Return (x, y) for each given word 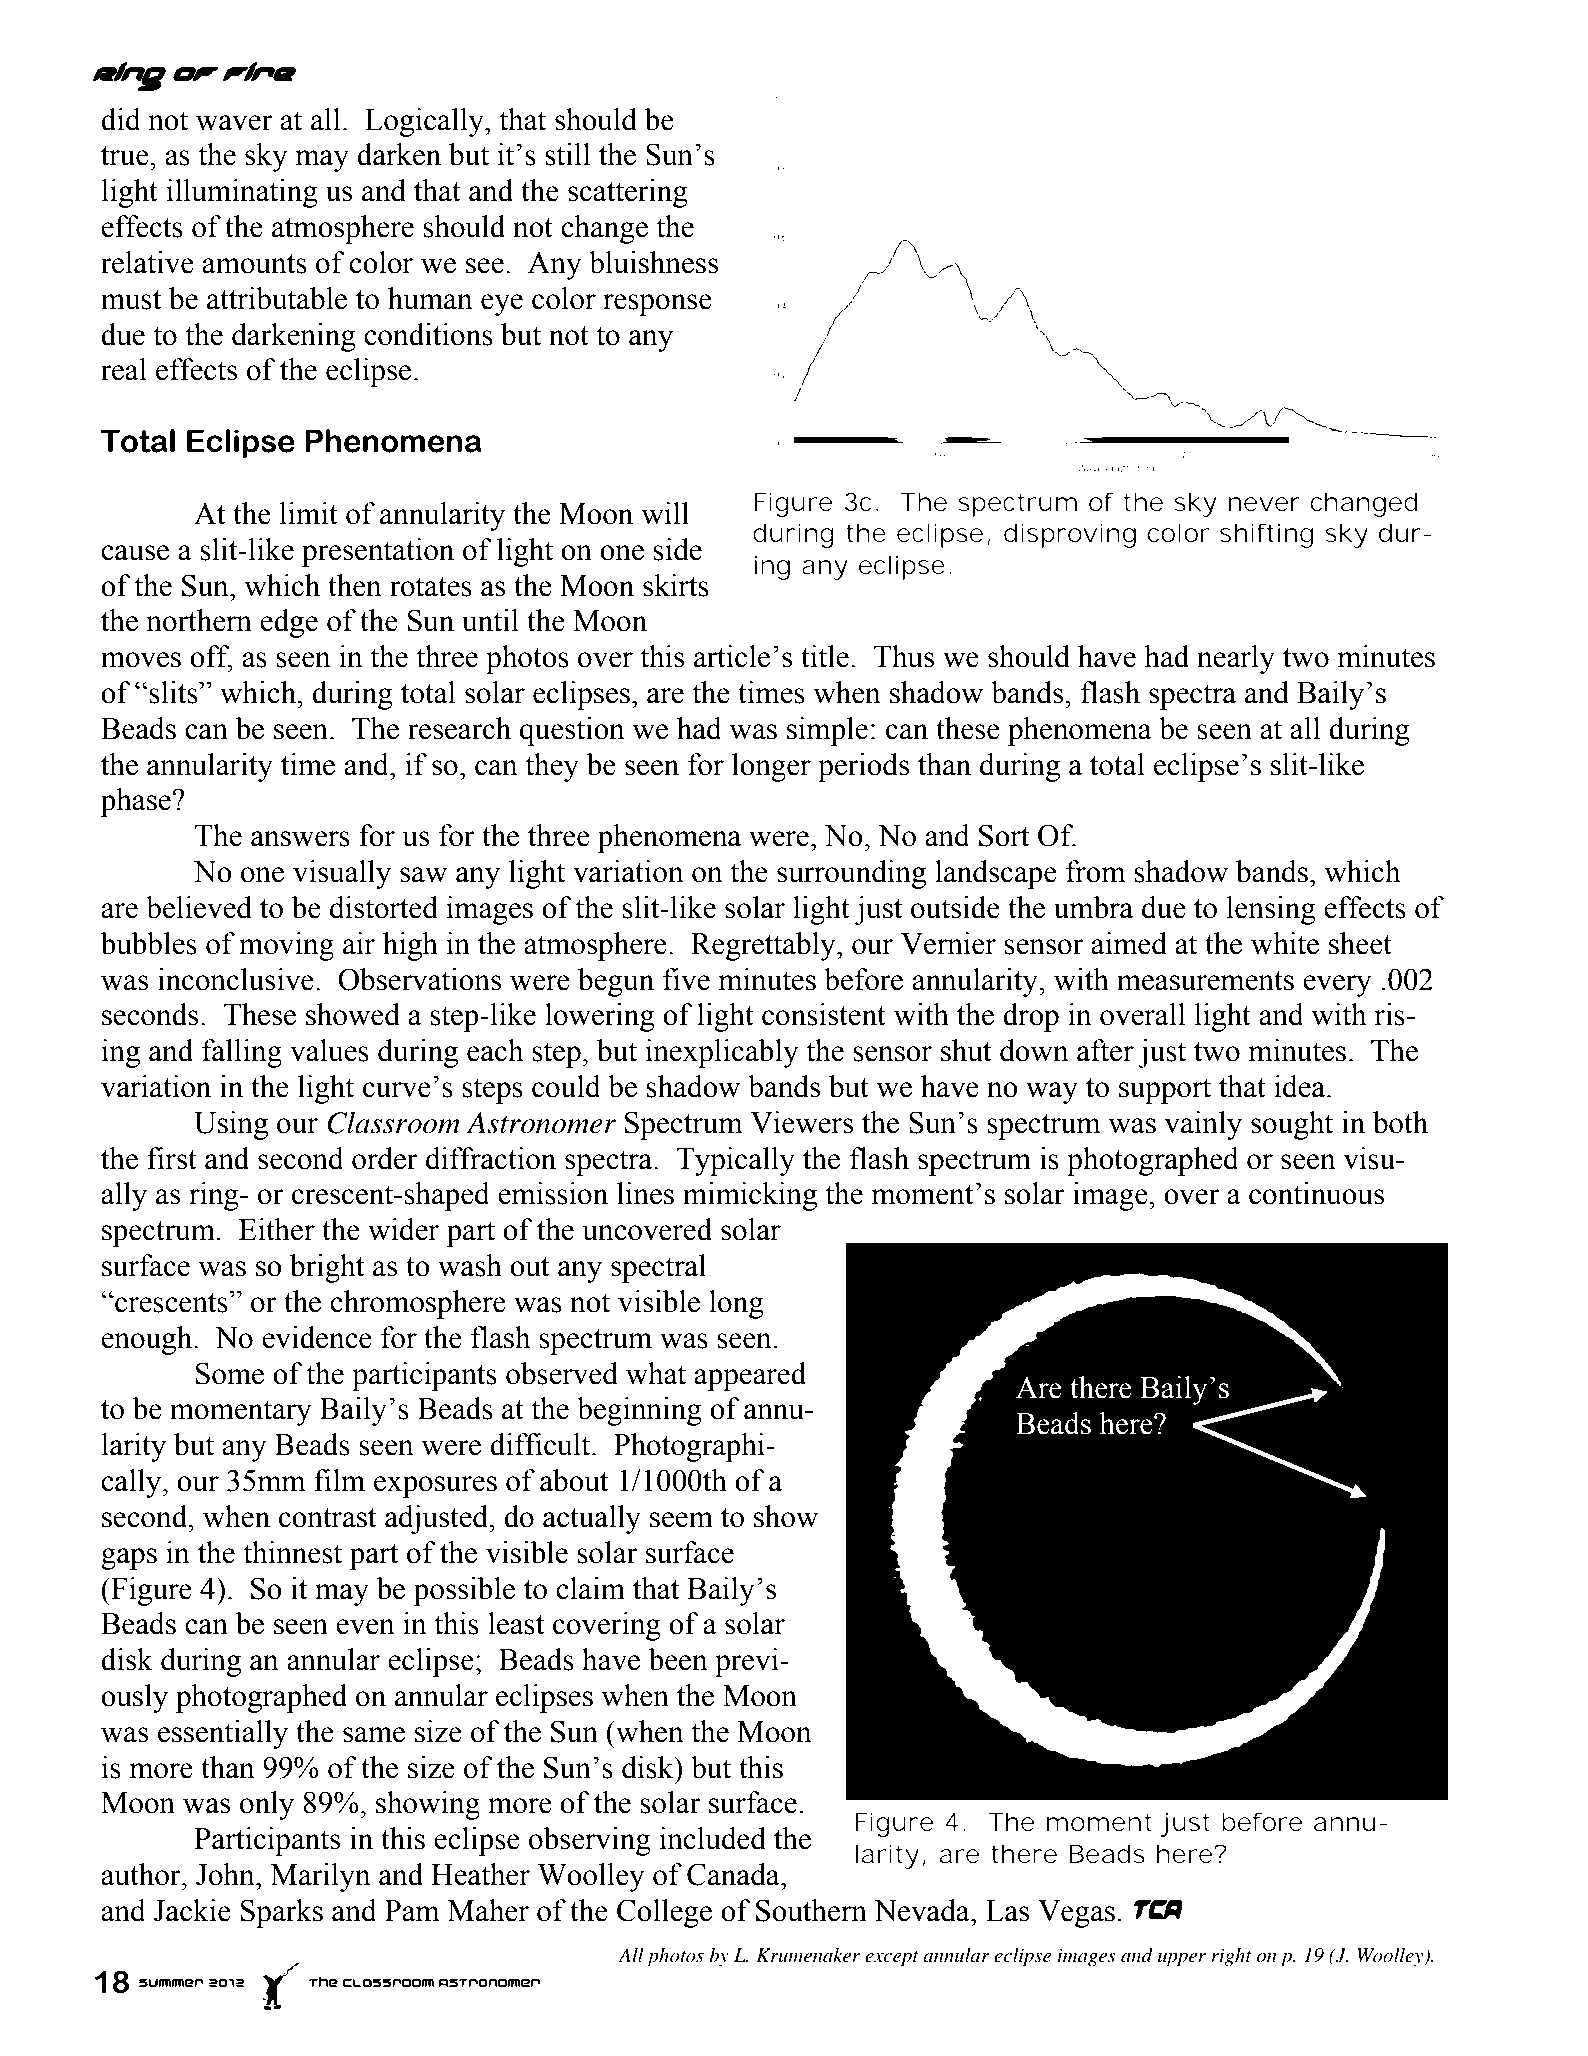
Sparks (282, 1913)
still (568, 154)
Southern (811, 1910)
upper (1182, 1960)
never (1264, 504)
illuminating (242, 193)
